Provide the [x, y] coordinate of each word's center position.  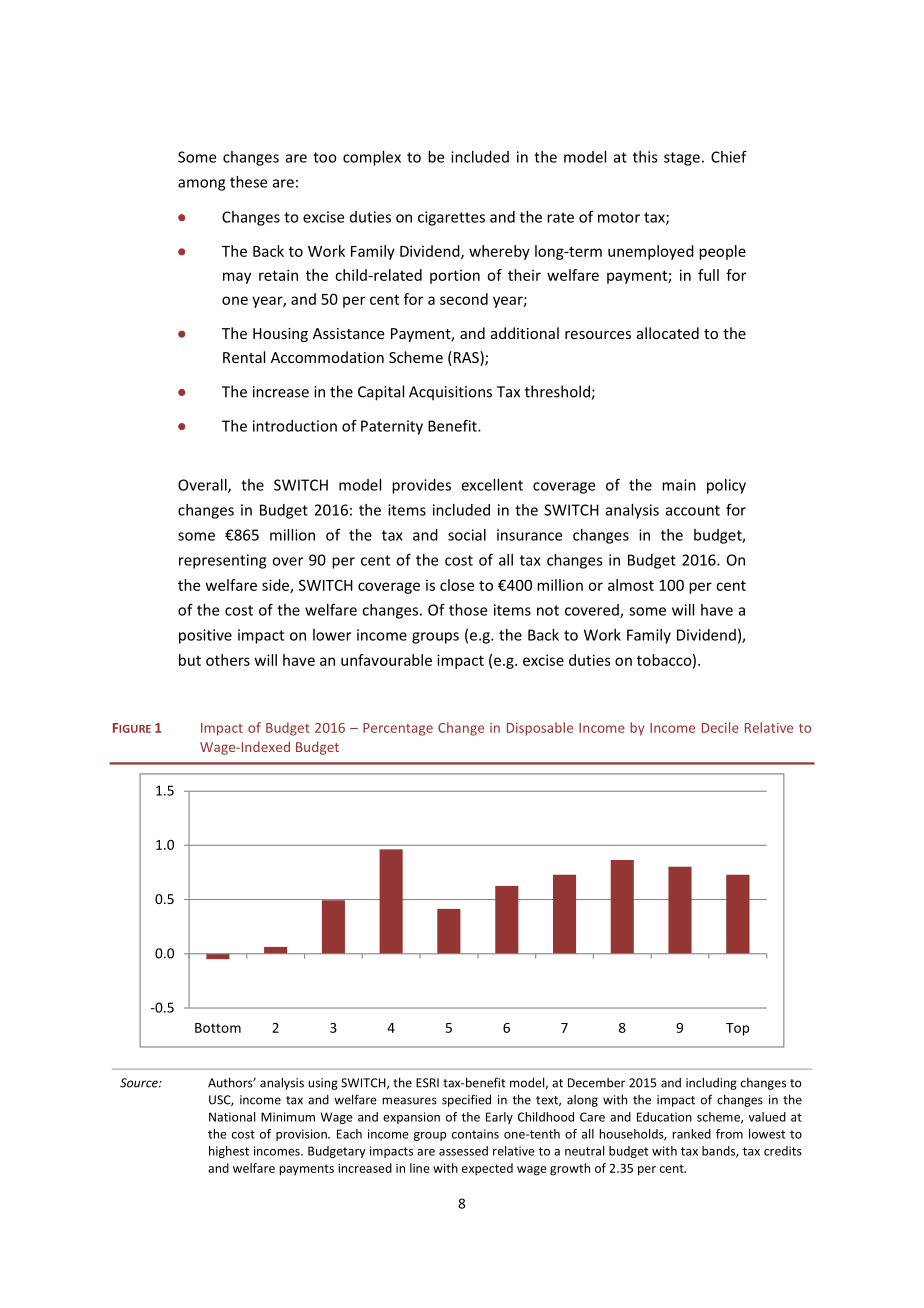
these [248, 182]
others [228, 660]
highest [229, 1152]
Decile [720, 727]
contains [475, 1134]
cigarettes [451, 218]
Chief [729, 157]
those [468, 610]
